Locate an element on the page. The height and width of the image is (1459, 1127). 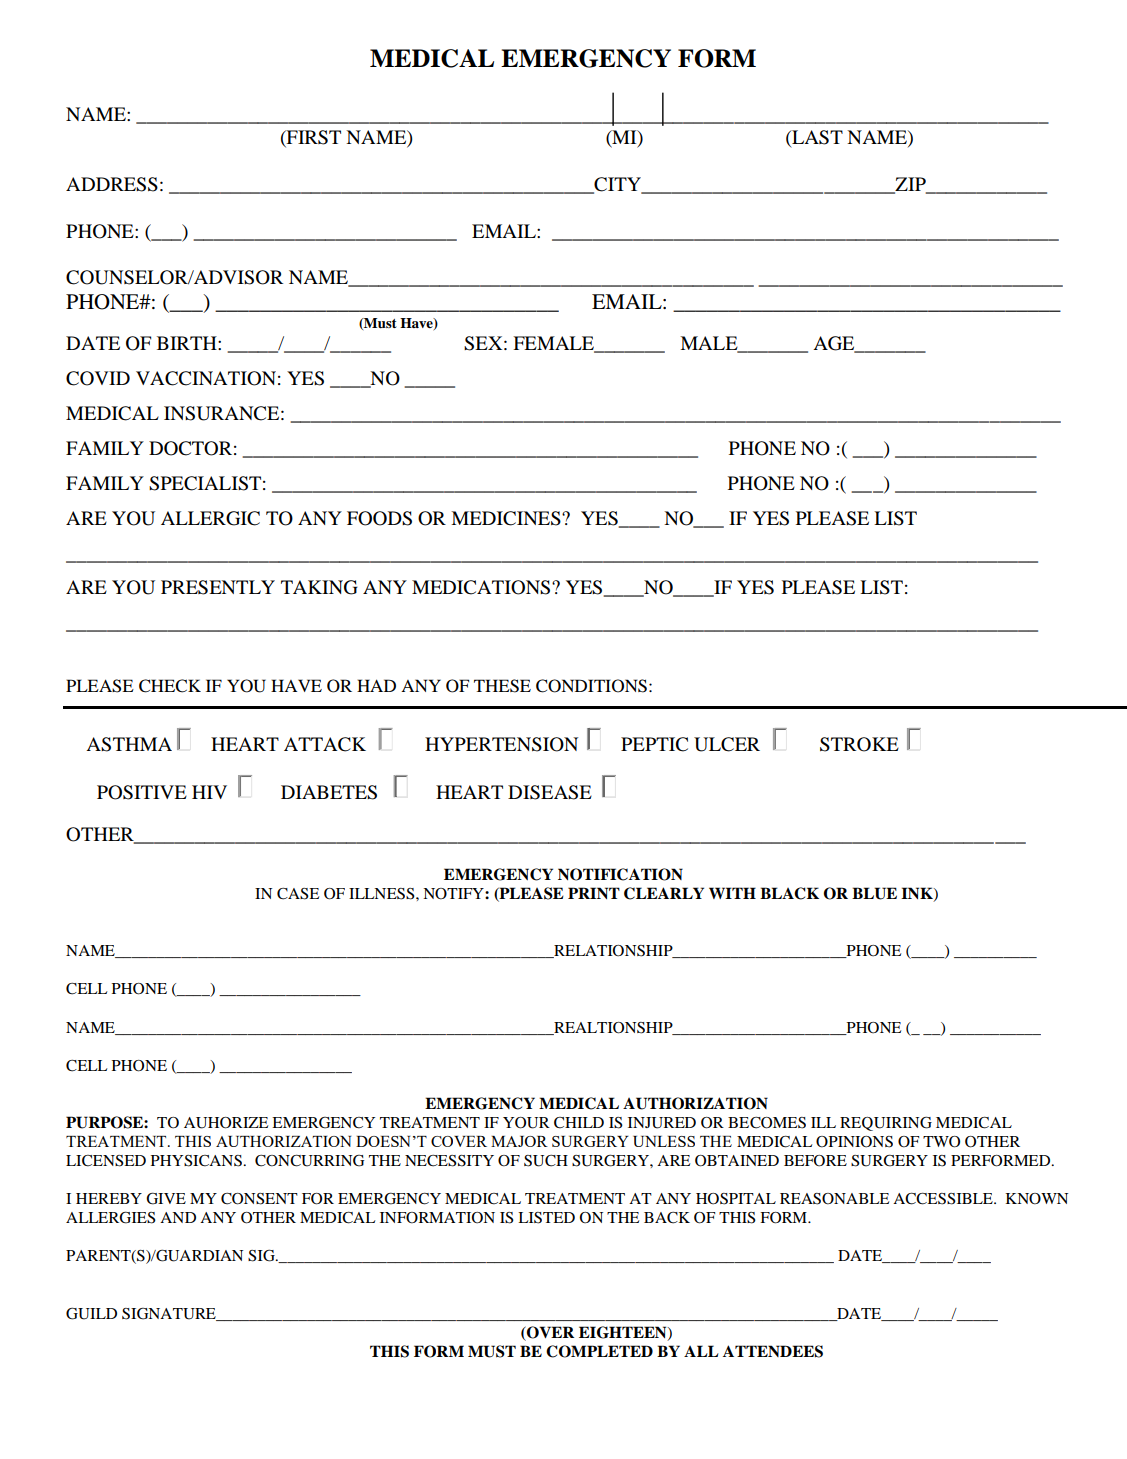
HIV is located at coordinates (209, 792).
